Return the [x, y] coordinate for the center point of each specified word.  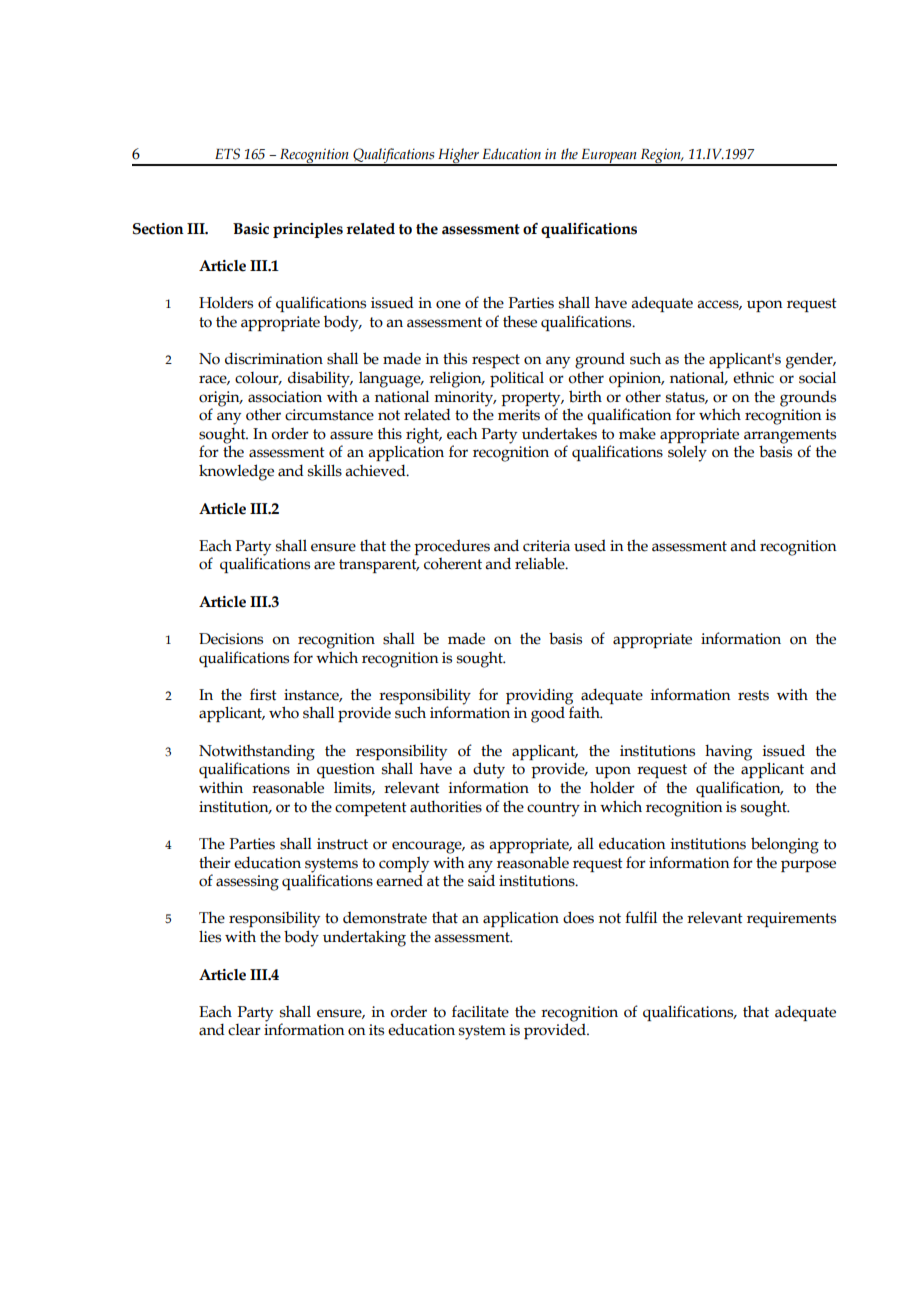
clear [244, 1030]
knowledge [236, 472]
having [728, 753]
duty [489, 770]
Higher [458, 157]
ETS [227, 154]
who [284, 712]
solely [687, 453]
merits [519, 415]
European [609, 157]
